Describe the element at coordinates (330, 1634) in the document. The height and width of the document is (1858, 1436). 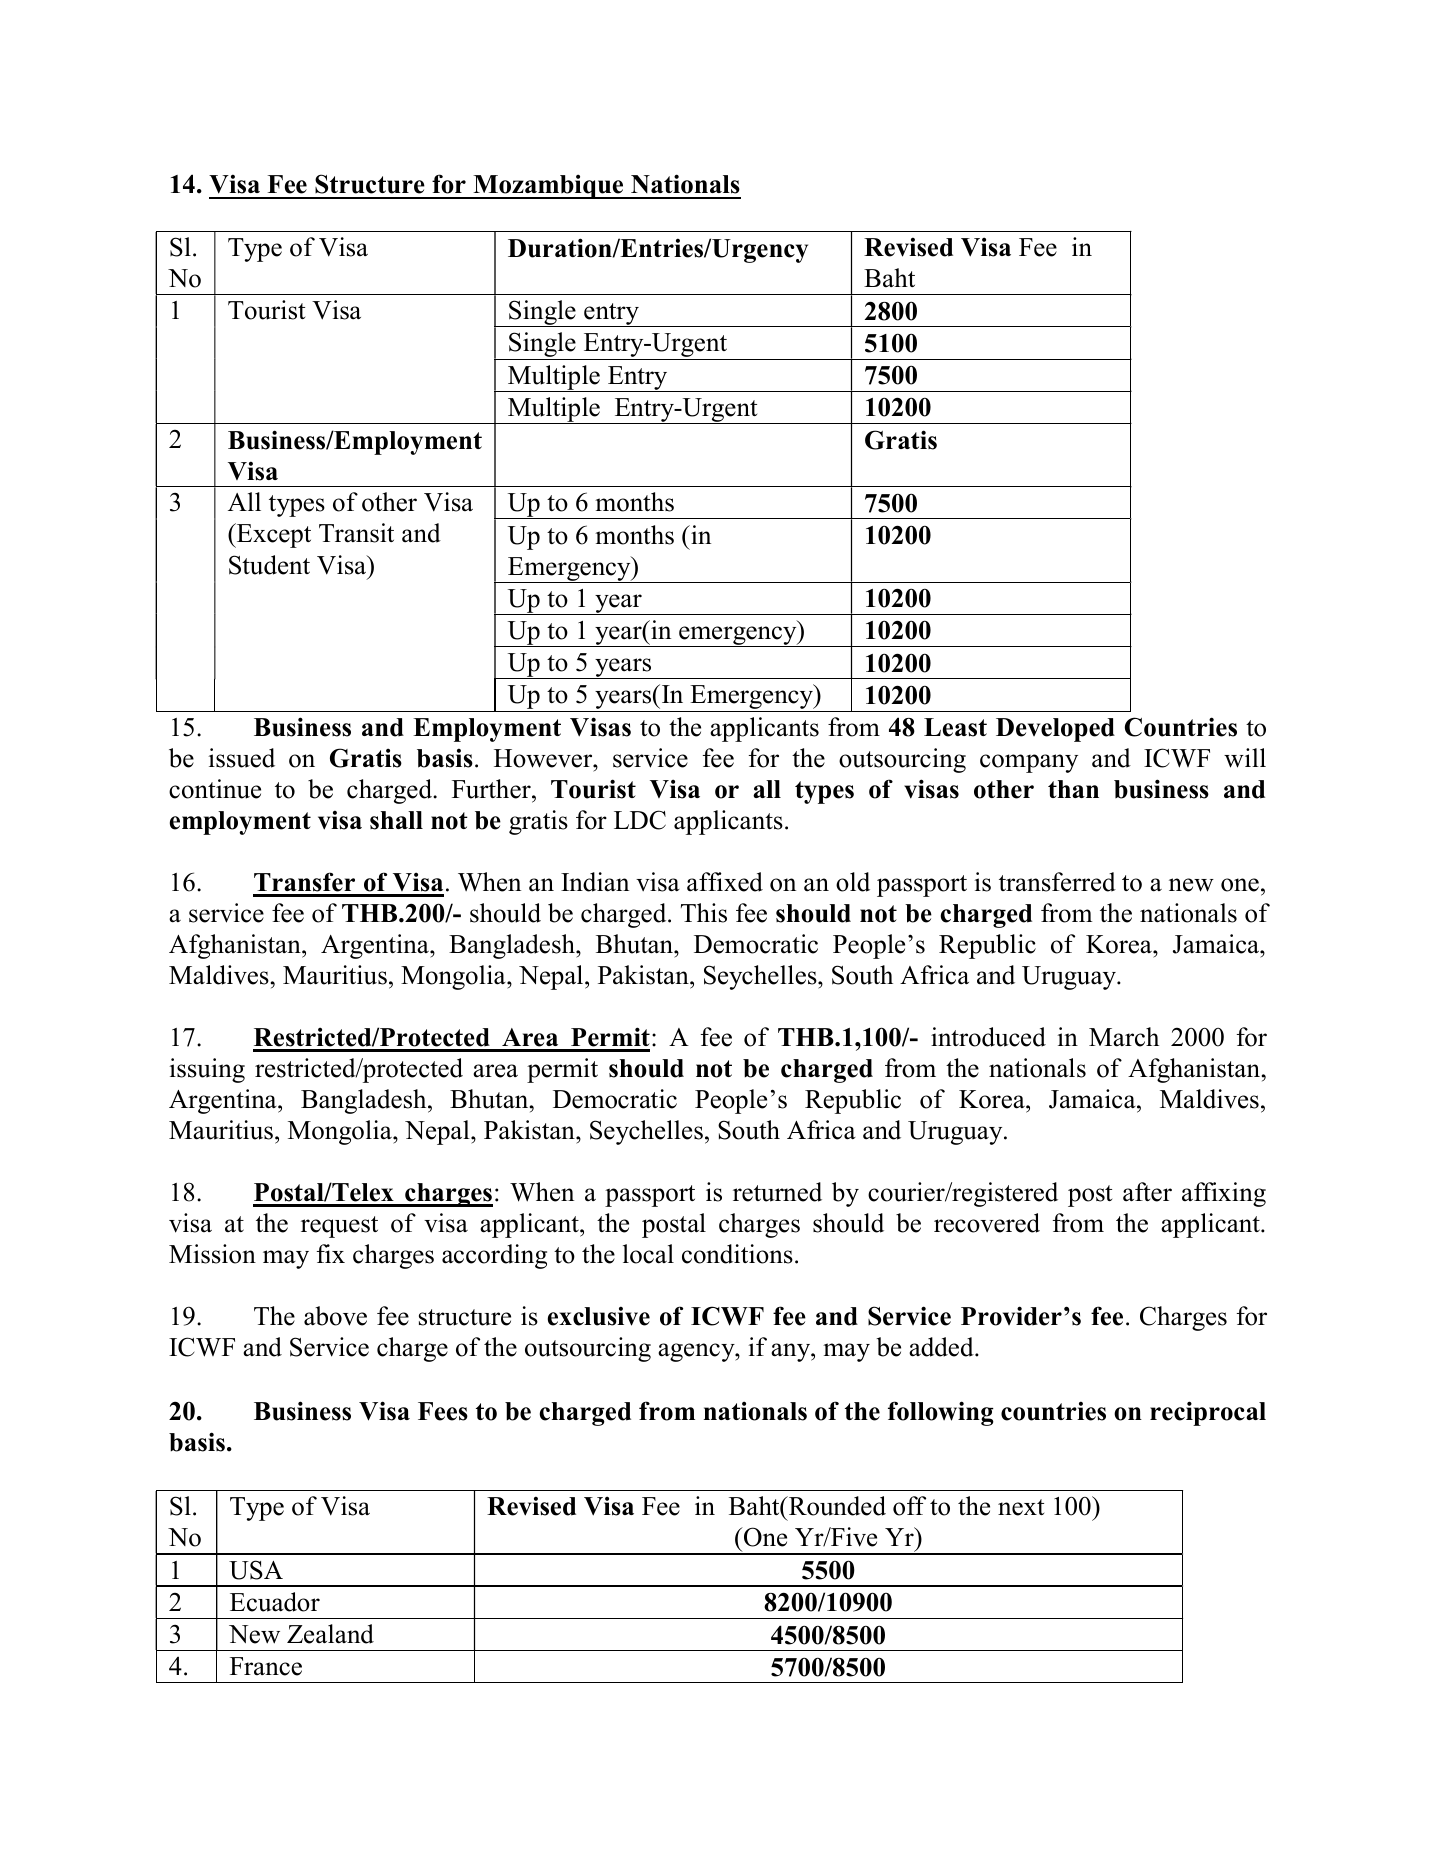
I see `Zealand` at that location.
